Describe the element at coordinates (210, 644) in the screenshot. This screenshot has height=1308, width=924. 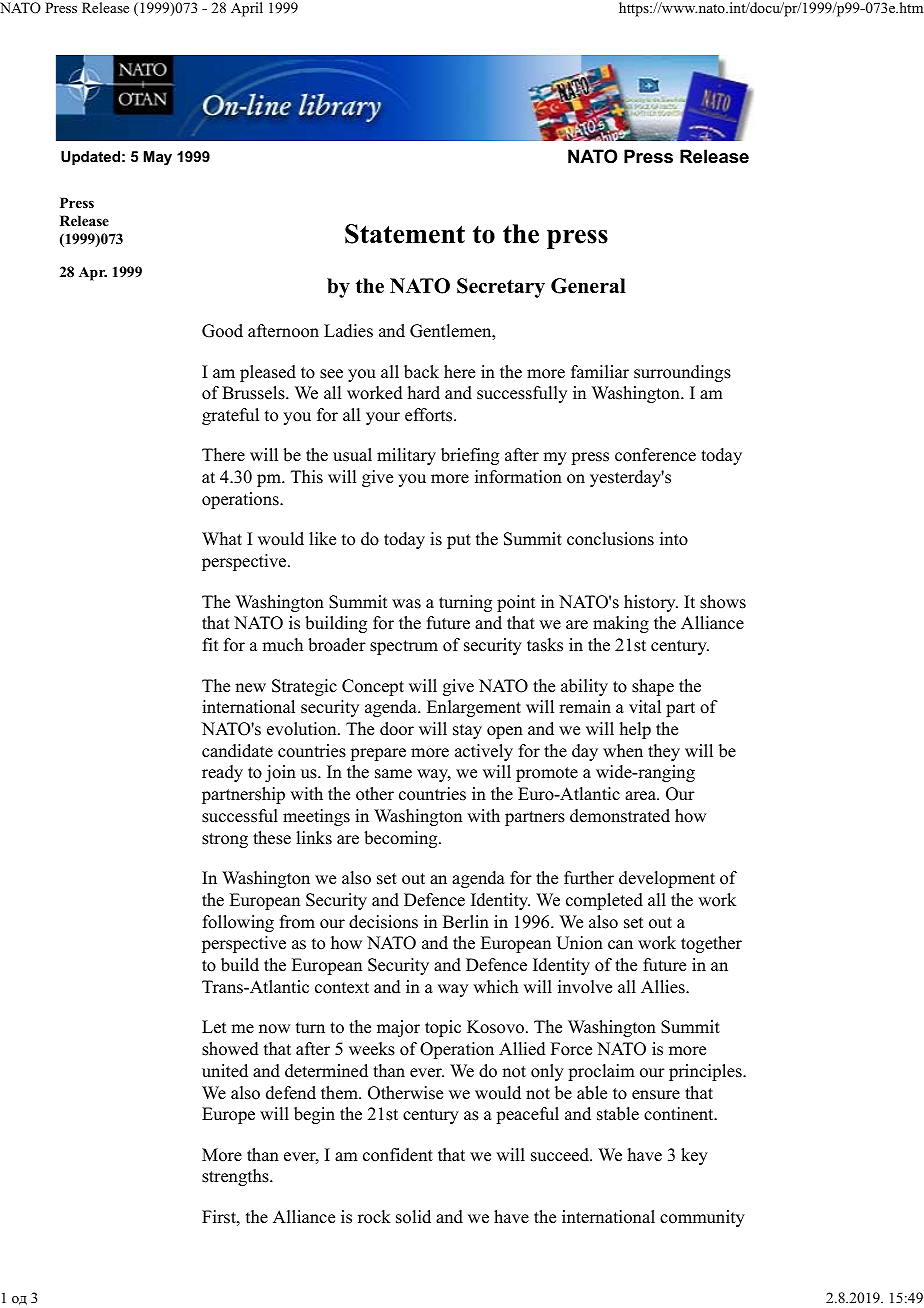
I see `fit` at that location.
